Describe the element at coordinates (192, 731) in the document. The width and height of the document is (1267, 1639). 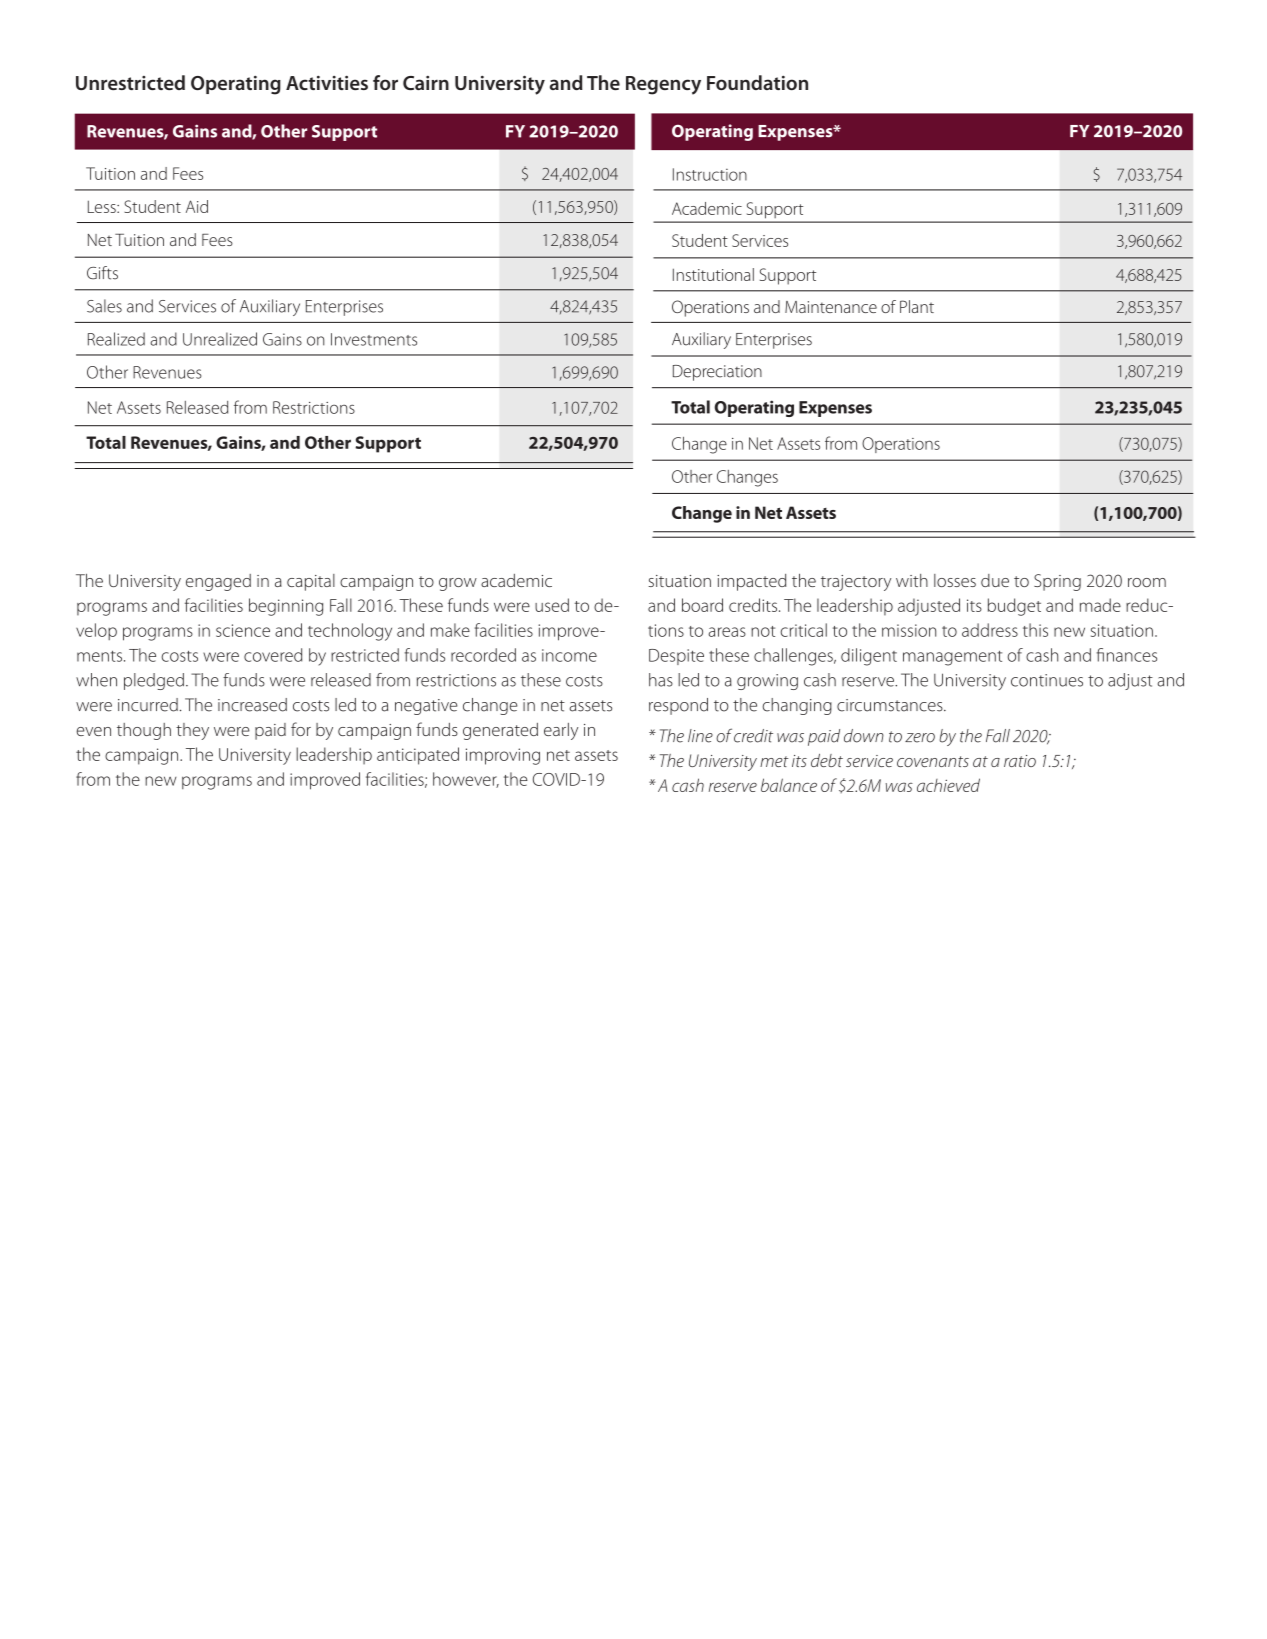
I see `they` at that location.
